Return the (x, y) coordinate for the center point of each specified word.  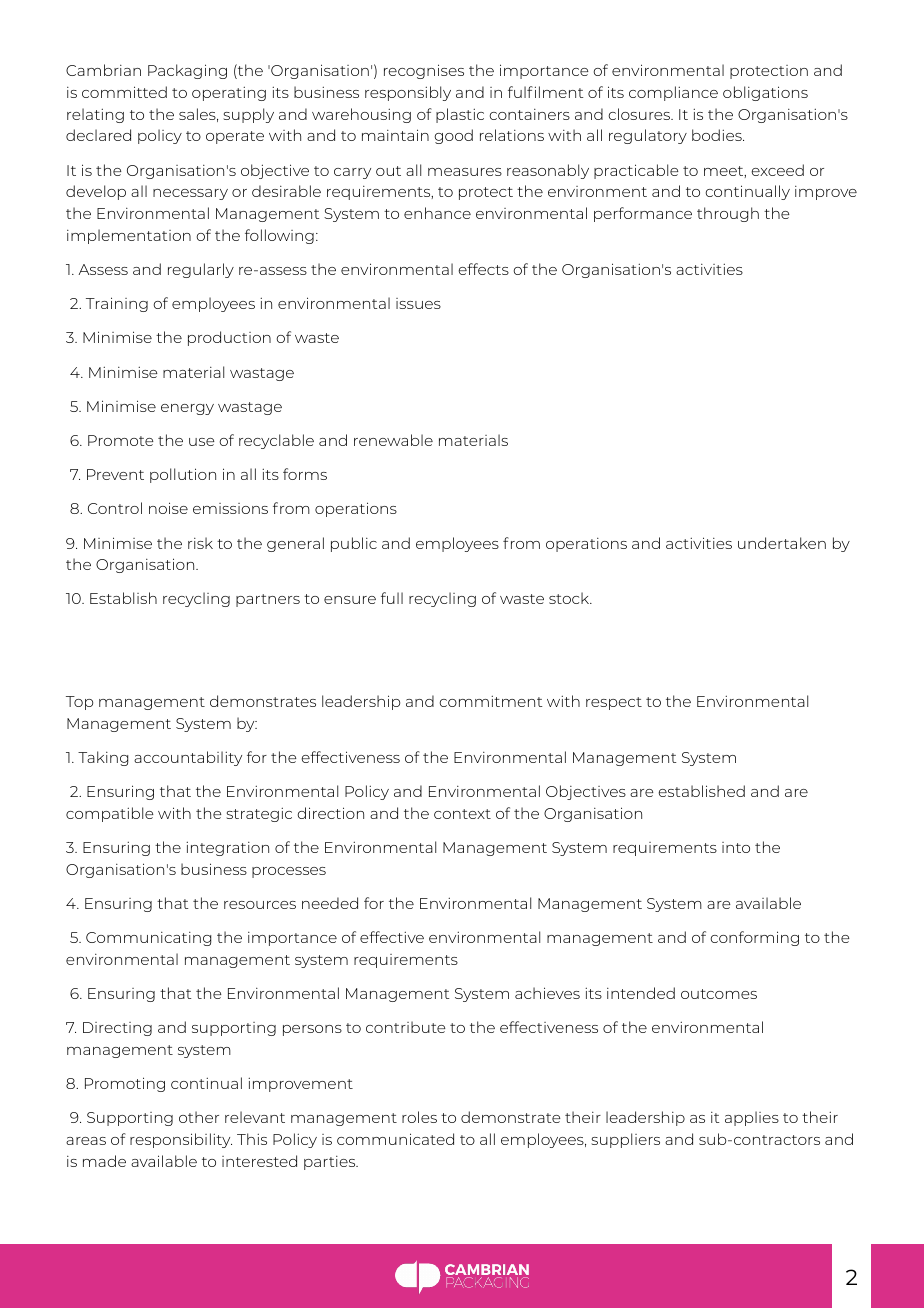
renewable (393, 440)
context (462, 814)
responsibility (181, 1140)
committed (124, 92)
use (202, 442)
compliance (673, 93)
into (736, 847)
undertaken (782, 543)
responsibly (408, 93)
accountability (188, 758)
